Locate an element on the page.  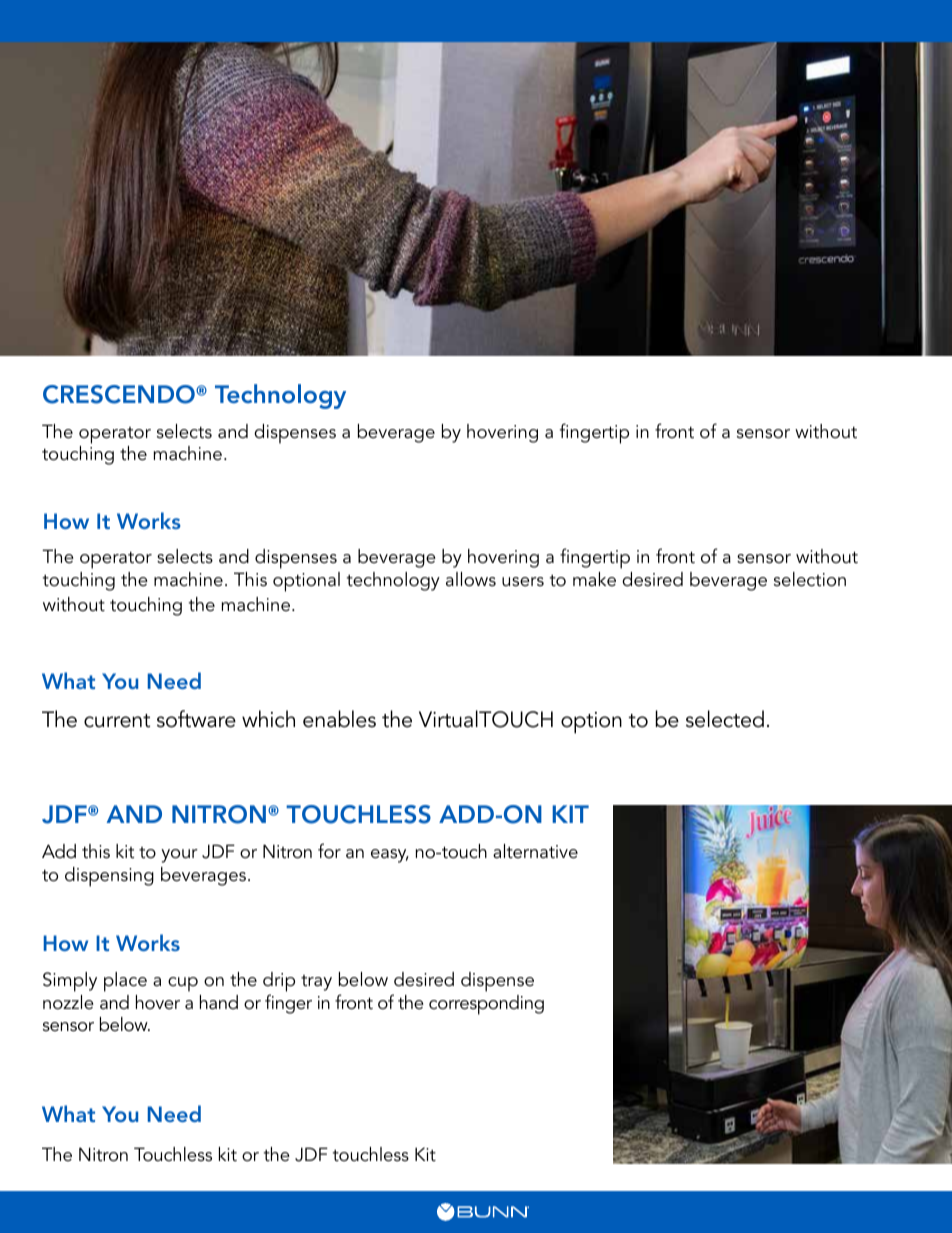
enables is located at coordinates (339, 719).
